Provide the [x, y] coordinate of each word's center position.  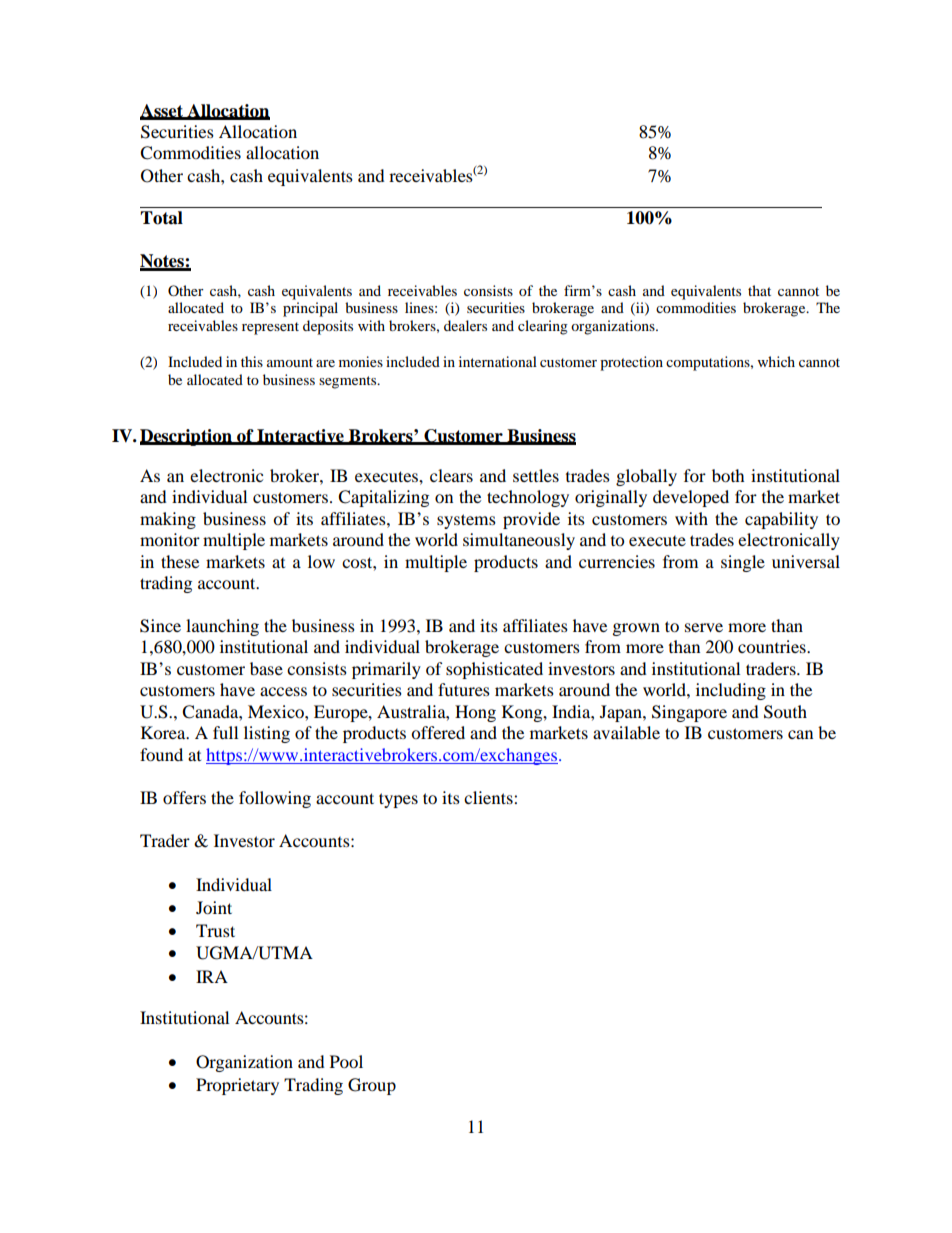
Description [187, 437]
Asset [162, 111]
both [728, 475]
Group [372, 1086]
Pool [346, 1061]
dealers [465, 325]
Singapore [689, 713]
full [225, 732]
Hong [475, 713]
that [759, 290]
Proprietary [237, 1086]
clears [451, 475]
